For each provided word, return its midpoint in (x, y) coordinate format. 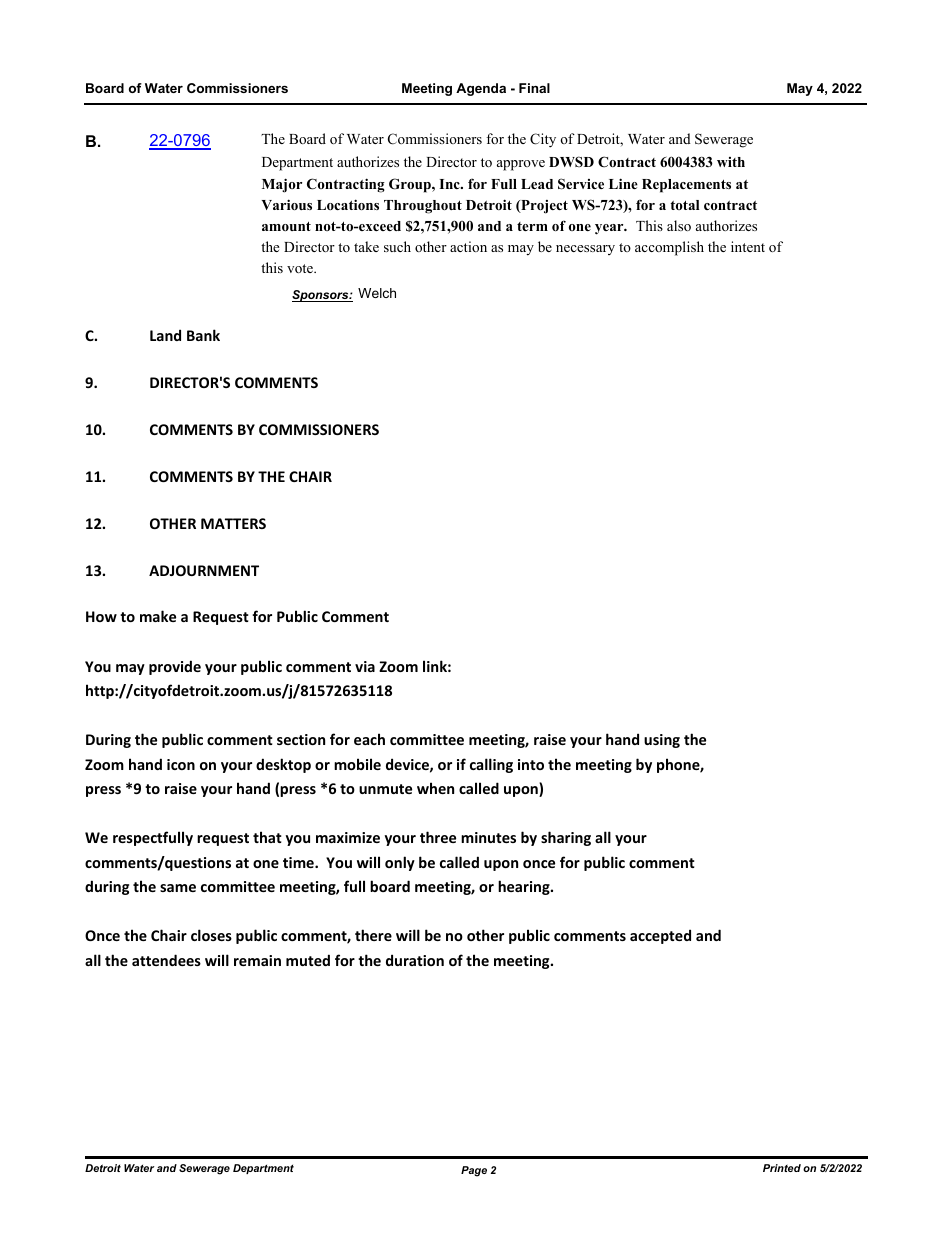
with (731, 162)
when (435, 788)
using (662, 741)
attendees (166, 960)
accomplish (669, 248)
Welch (377, 293)
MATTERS (233, 523)
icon (181, 764)
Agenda (481, 89)
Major (282, 185)
